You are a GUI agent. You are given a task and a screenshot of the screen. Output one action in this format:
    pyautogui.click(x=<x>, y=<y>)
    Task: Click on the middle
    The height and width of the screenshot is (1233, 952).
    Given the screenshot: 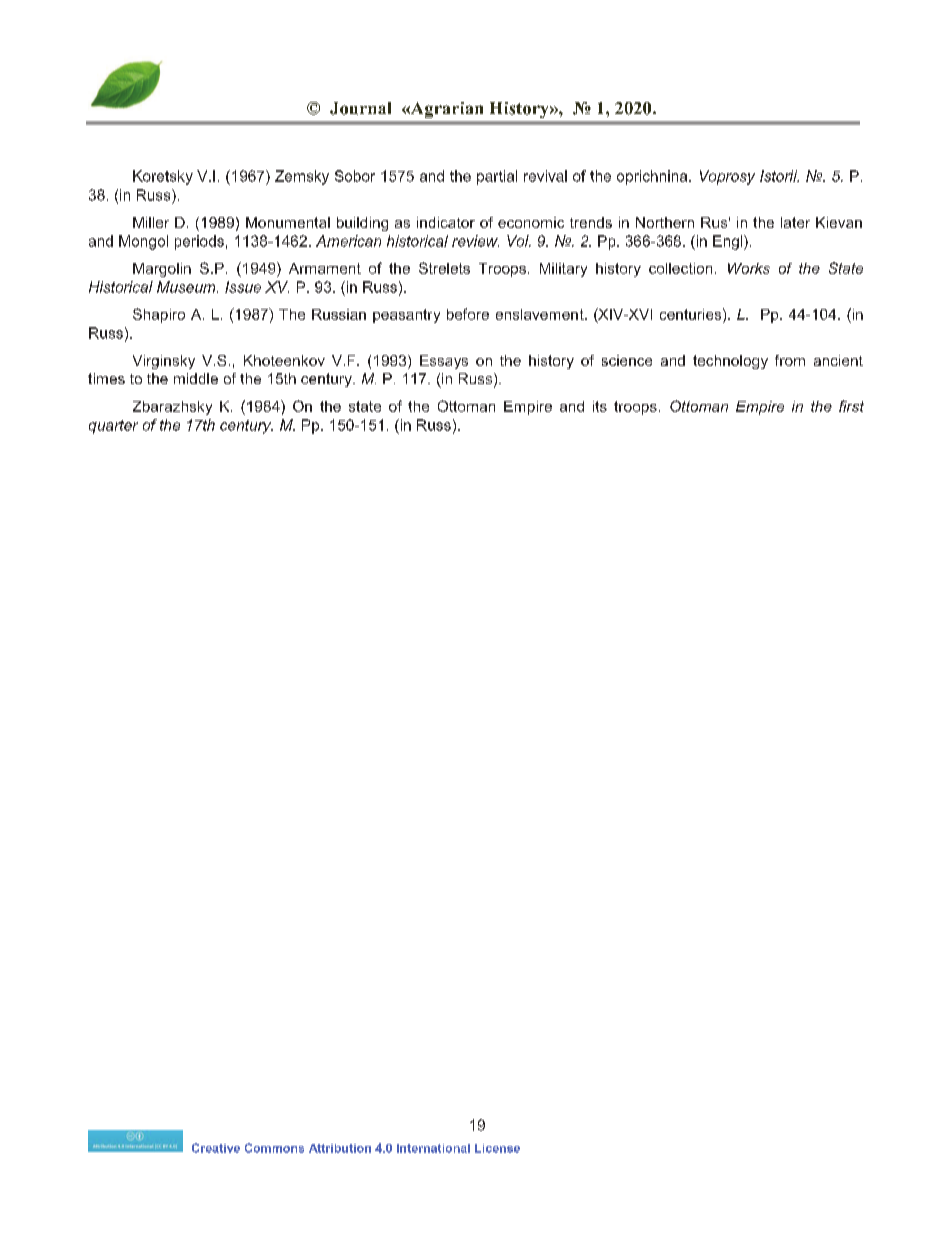 What is the action you would take?
    pyautogui.click(x=196, y=378)
